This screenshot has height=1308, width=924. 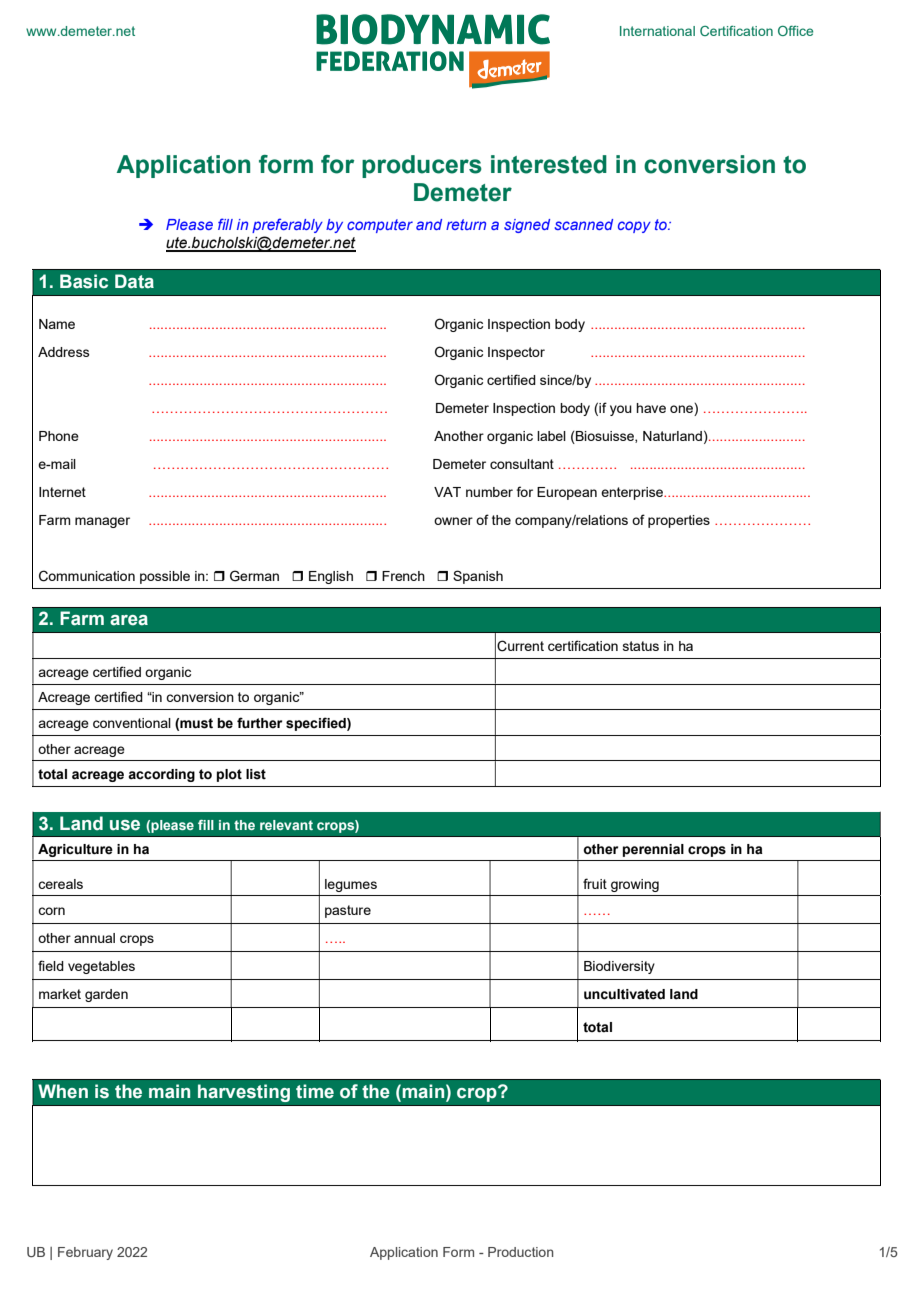 I want to click on area, so click(x=129, y=620).
